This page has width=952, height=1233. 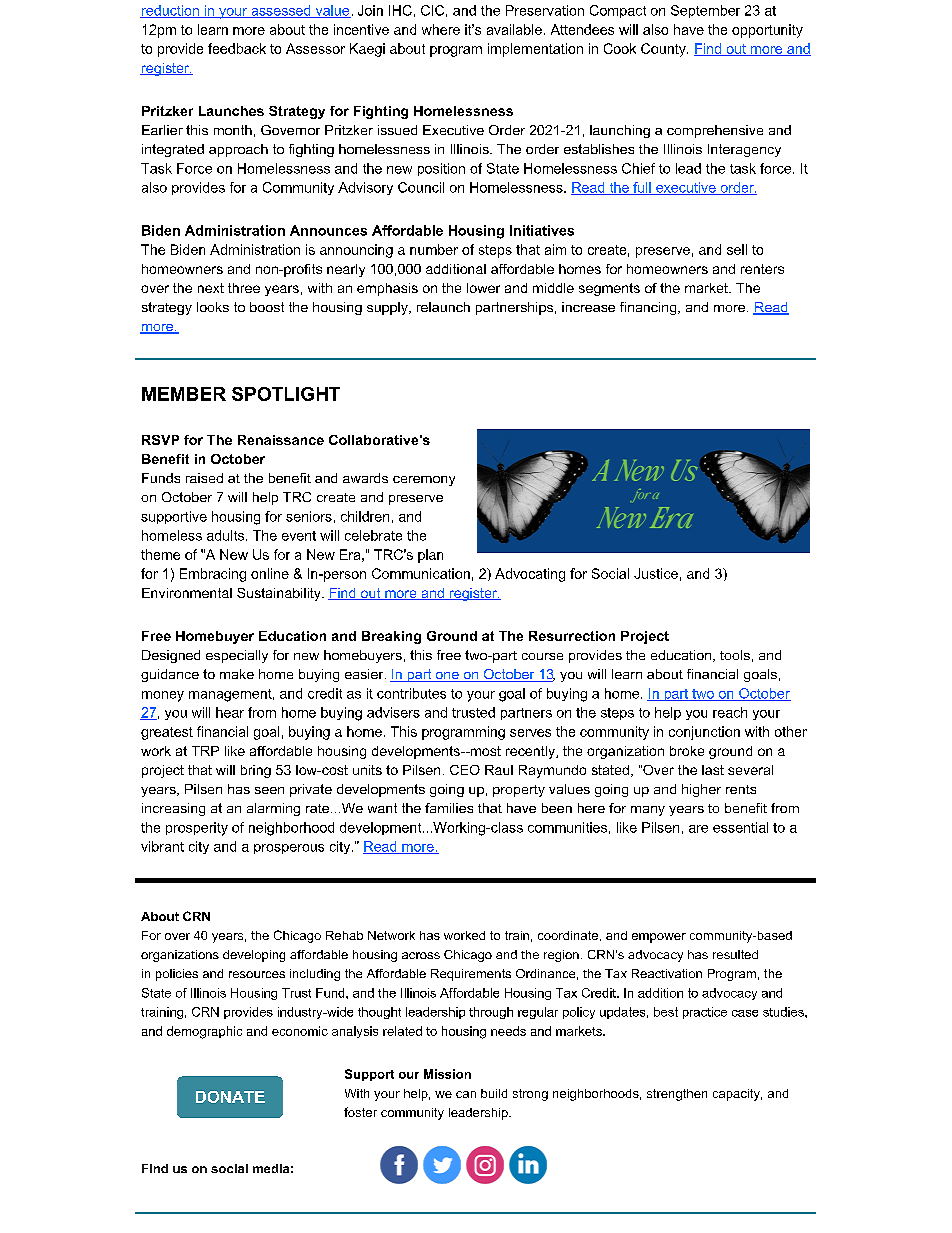 I want to click on DONATE, so click(x=230, y=1097).
